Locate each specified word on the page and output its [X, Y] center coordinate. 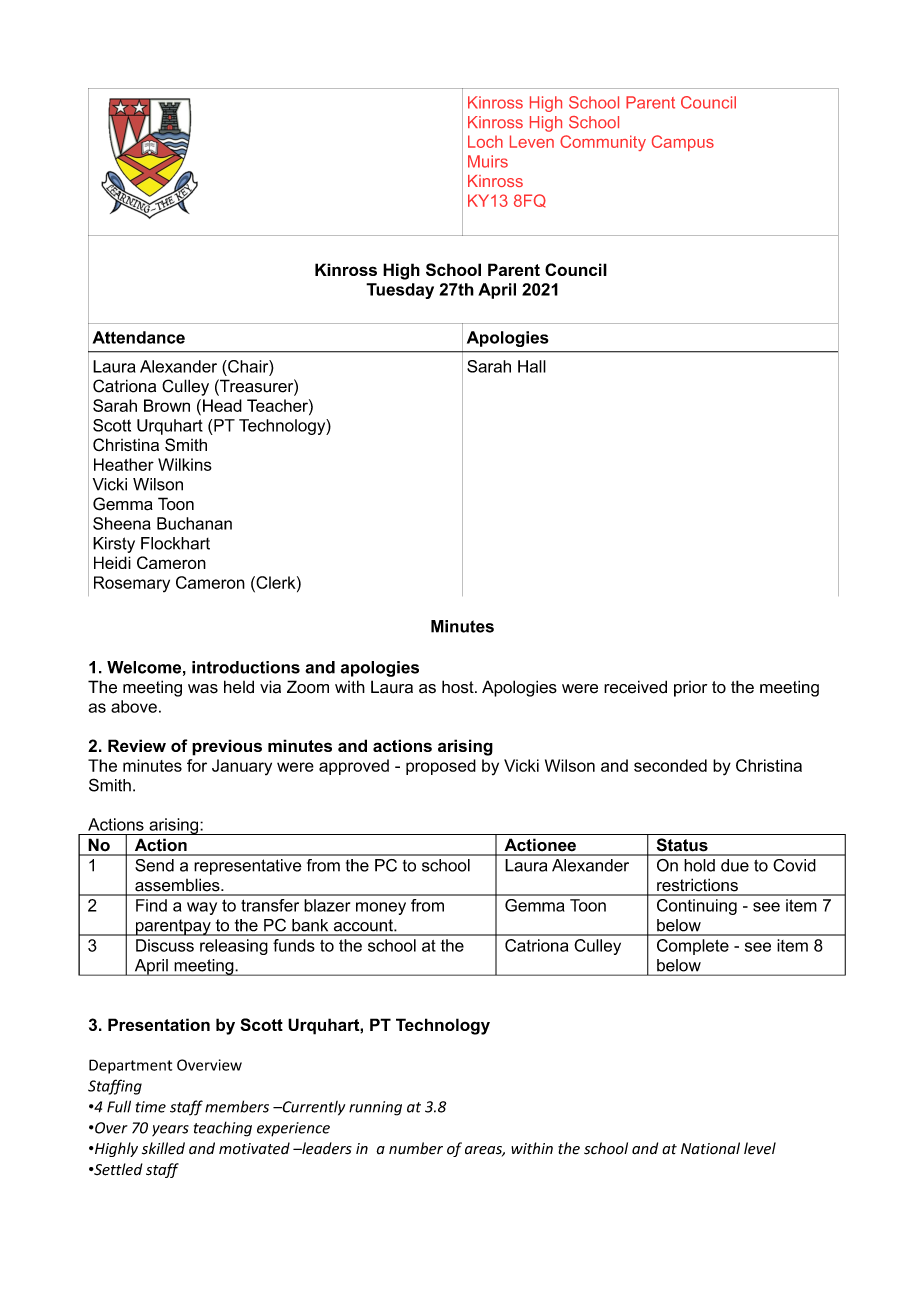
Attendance [139, 337]
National [710, 1148]
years [170, 1130]
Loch [485, 141]
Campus [683, 143]
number [416, 1148]
